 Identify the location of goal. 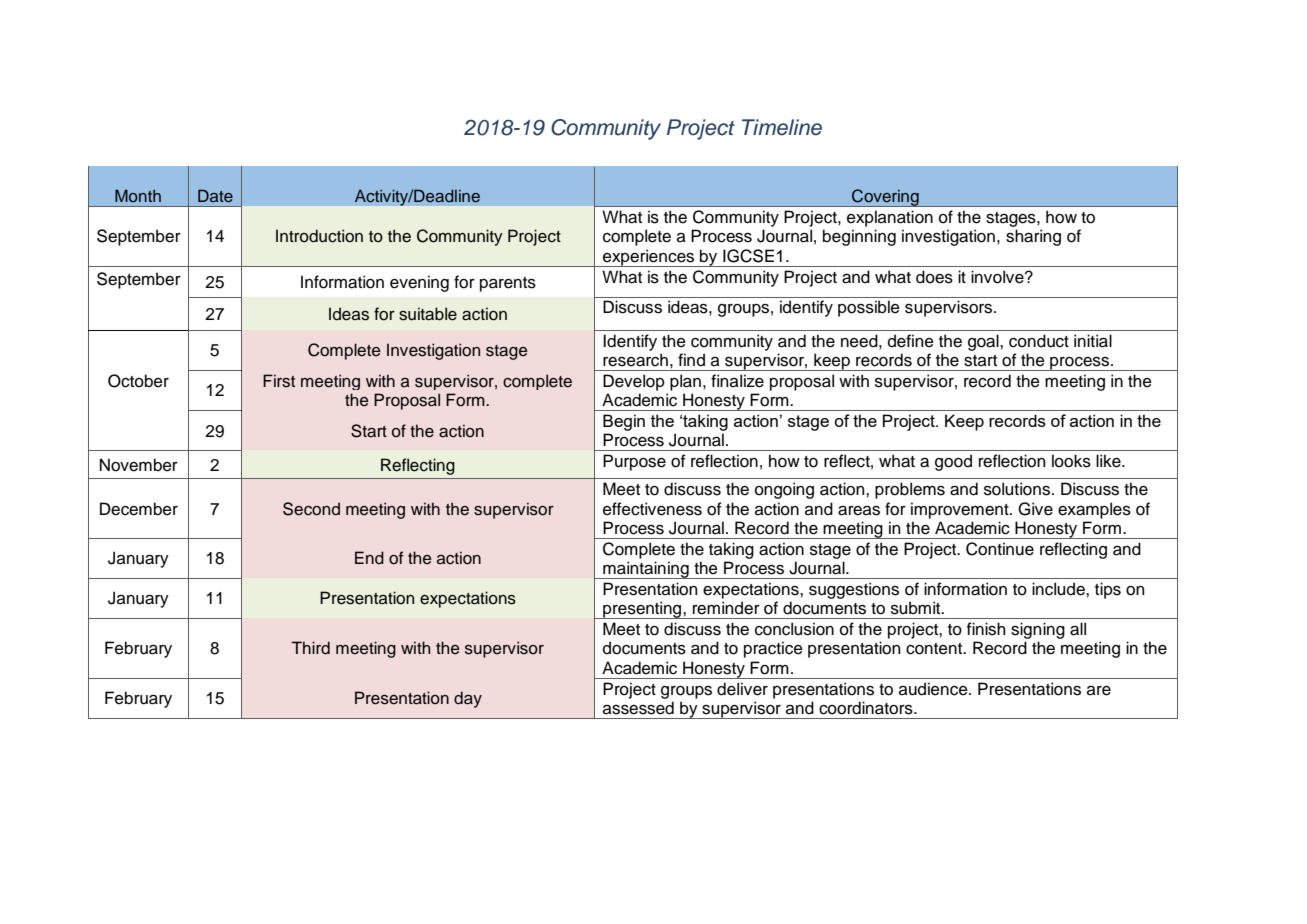
(984, 342).
